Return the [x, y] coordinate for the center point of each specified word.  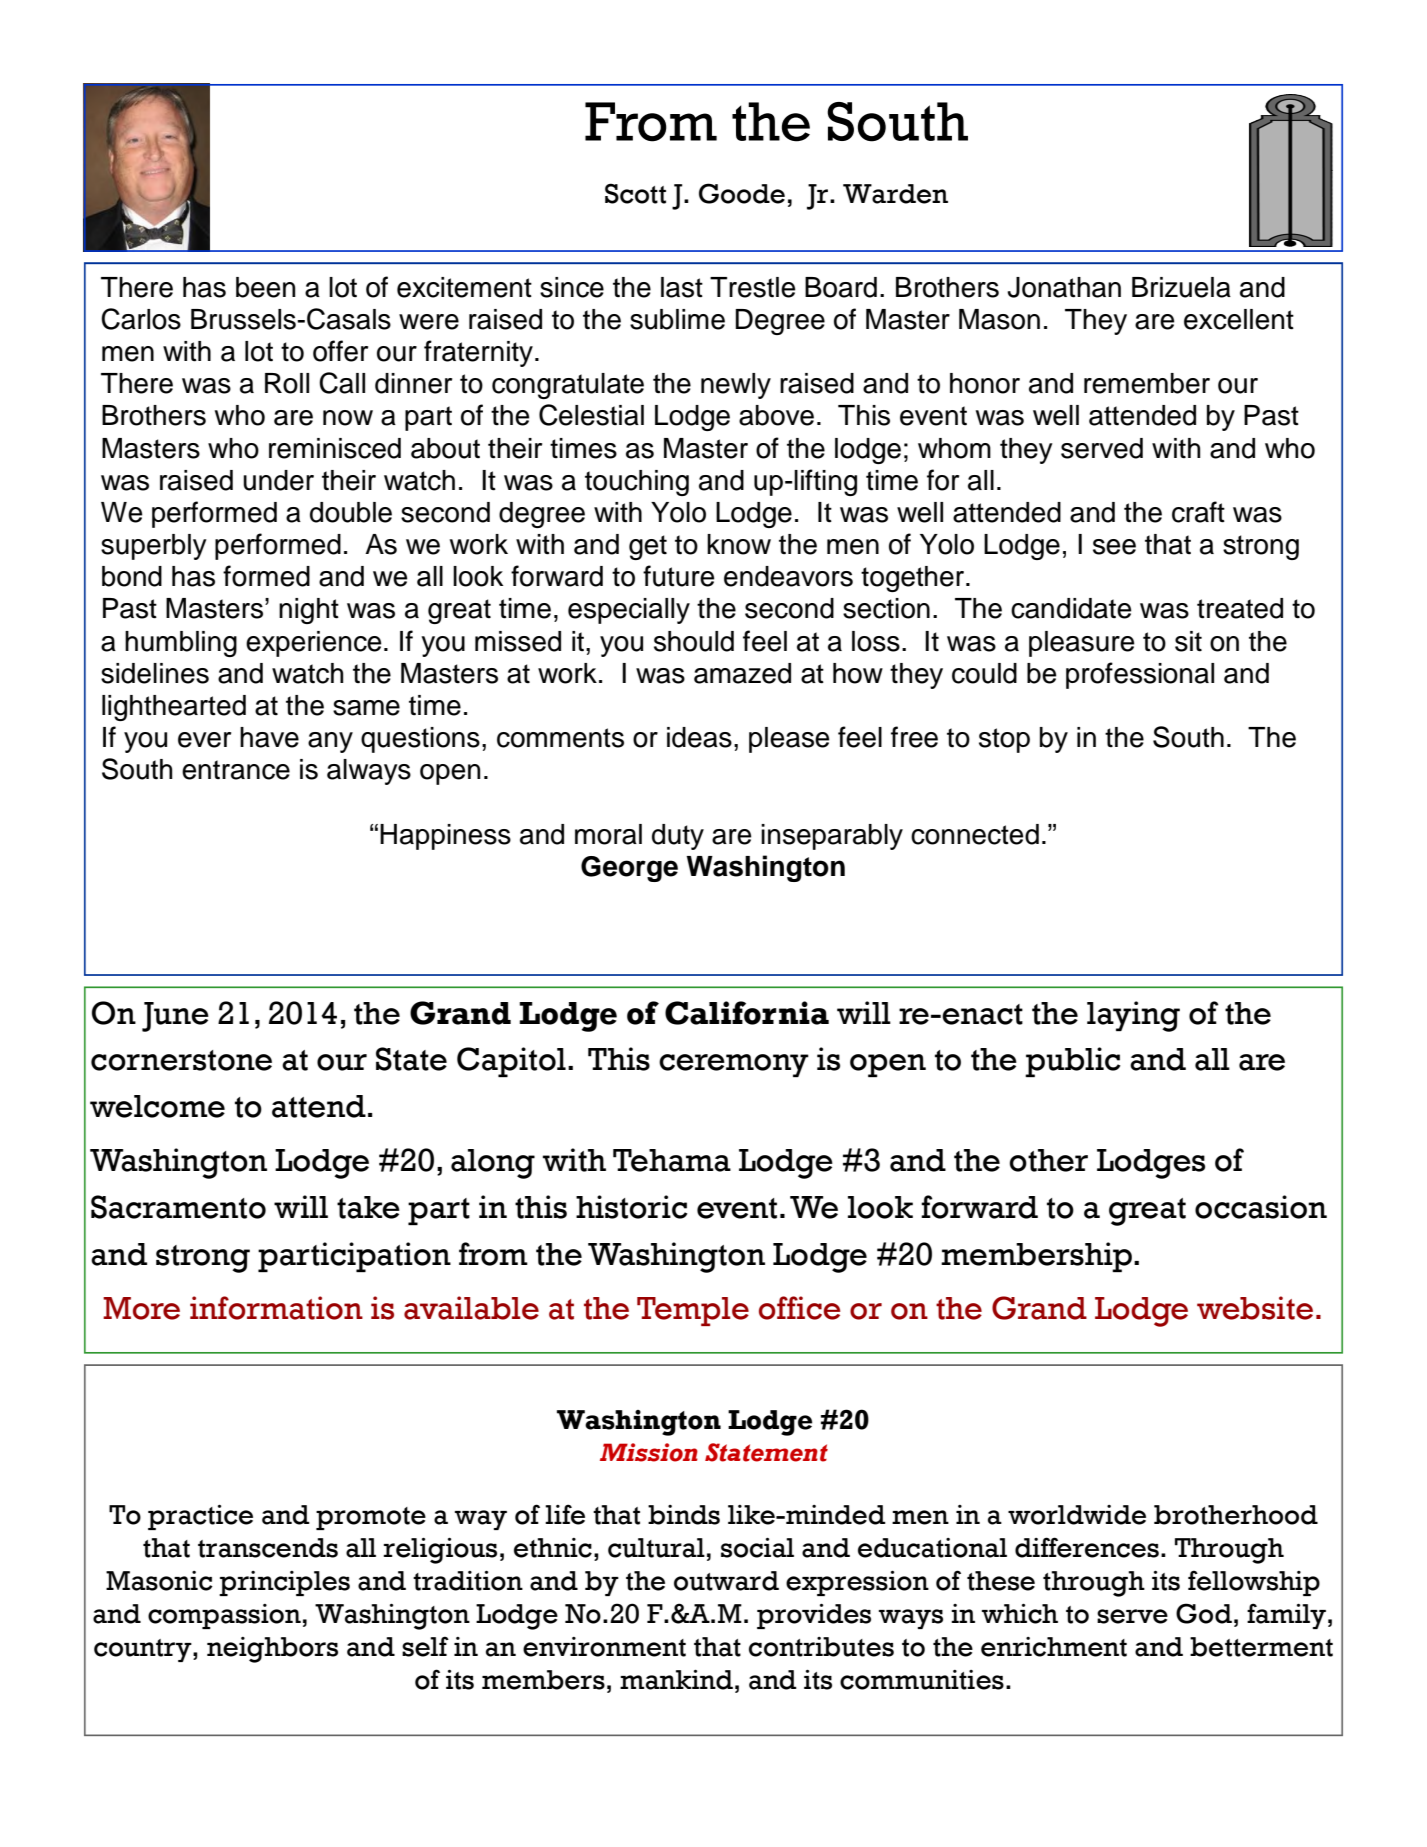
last [682, 287]
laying [1133, 1016]
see [1114, 547]
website [1255, 1308]
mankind [676, 1680]
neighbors [272, 1650]
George [629, 869]
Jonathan [1064, 287]
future [679, 576]
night [309, 611]
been [265, 287]
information [276, 1308]
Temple [693, 1311]
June [175, 1017]
